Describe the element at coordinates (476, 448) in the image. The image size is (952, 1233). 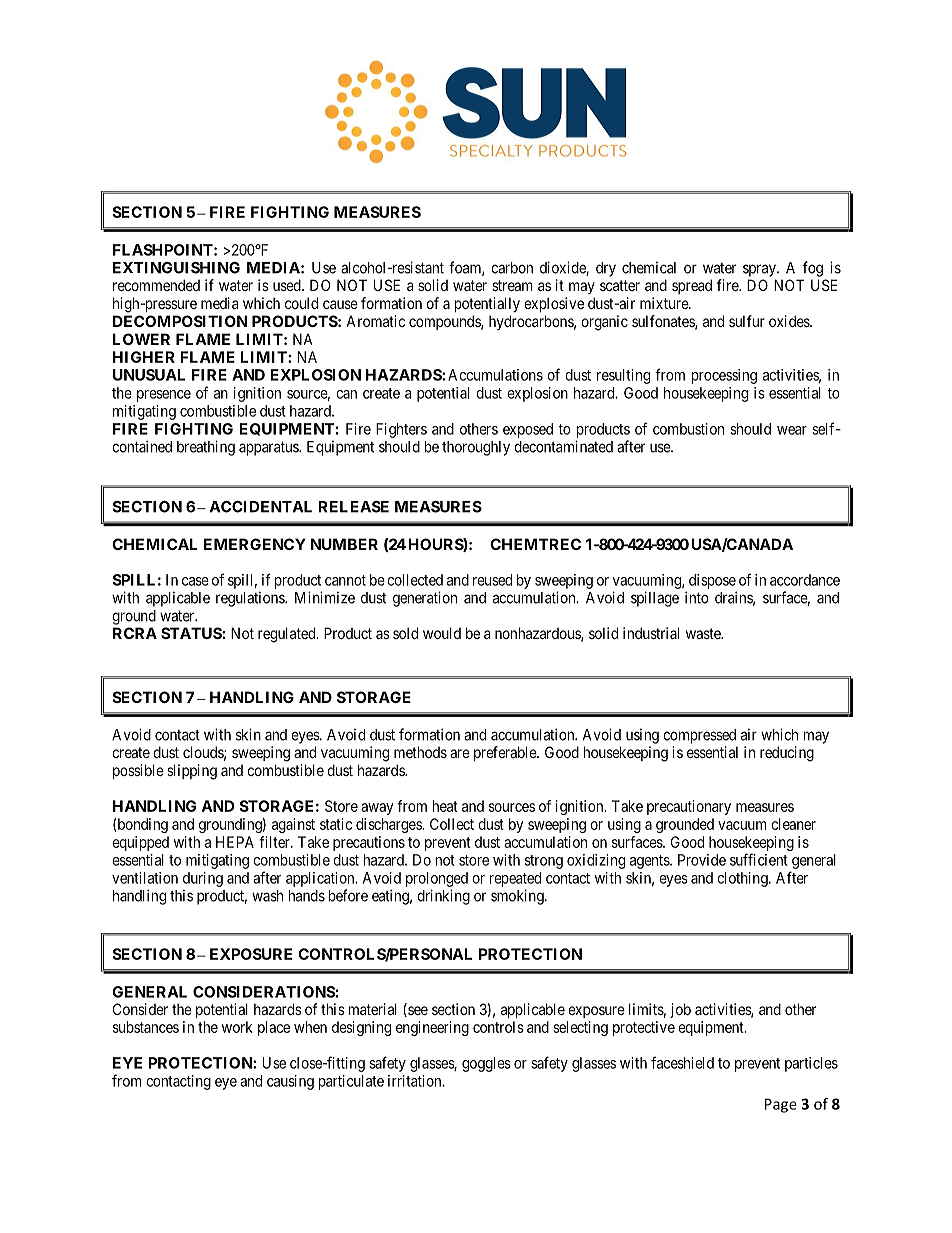
I see `thoroughly` at that location.
